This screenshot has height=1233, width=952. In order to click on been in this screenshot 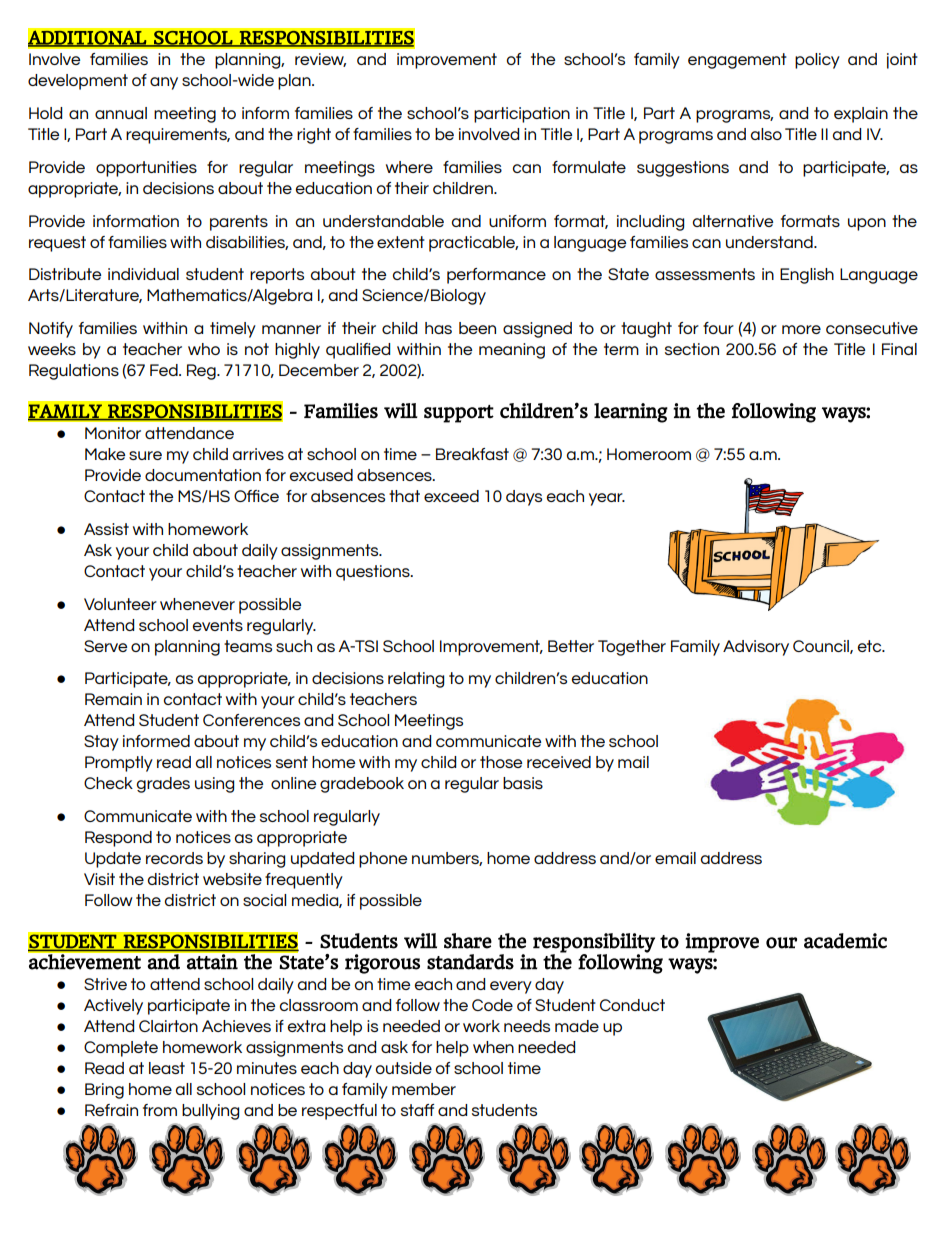, I will do `click(477, 328)`.
